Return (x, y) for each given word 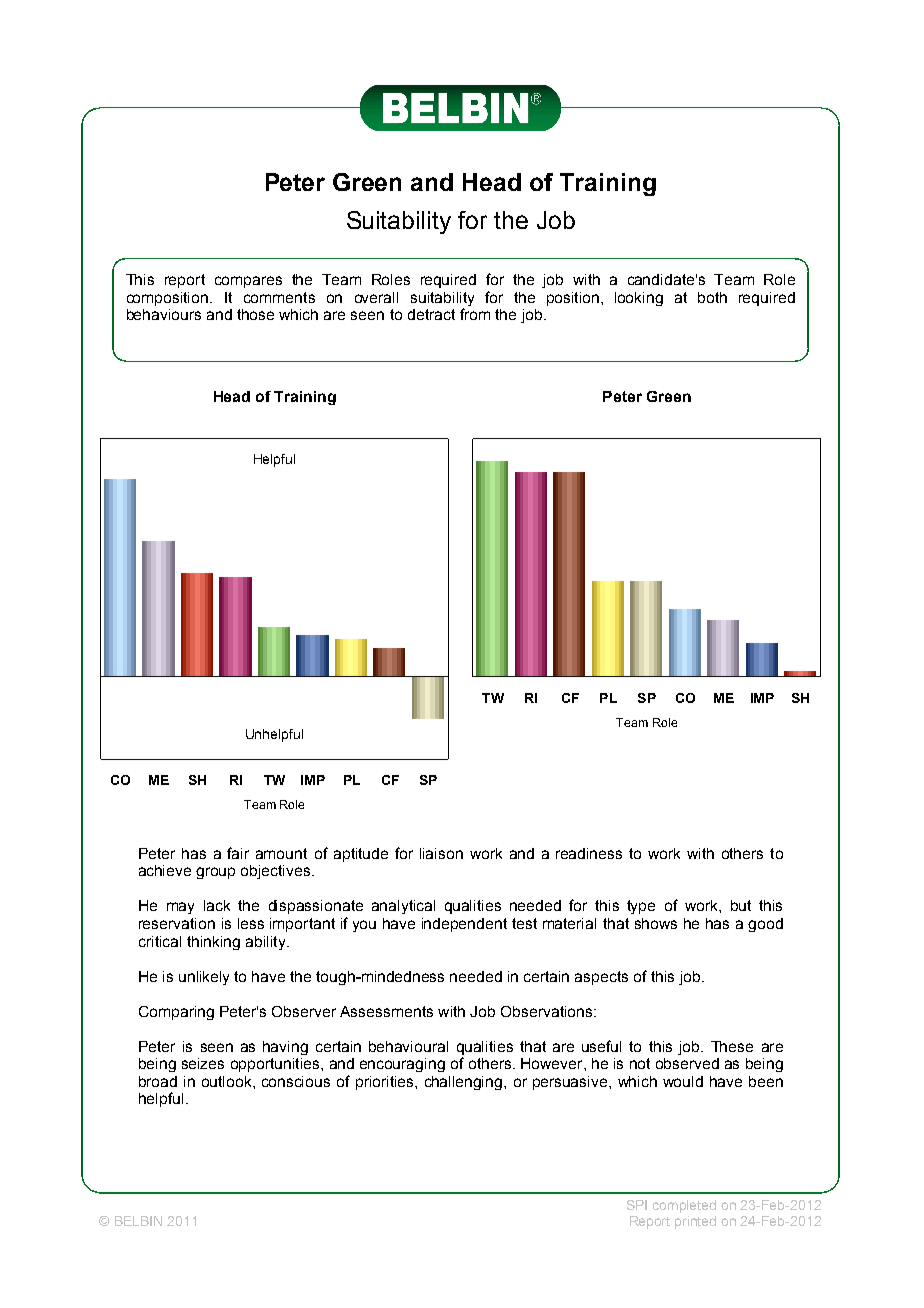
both (712, 297)
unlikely (204, 978)
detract (431, 314)
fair (238, 853)
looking (639, 299)
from (475, 314)
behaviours (164, 314)
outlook (228, 1081)
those (255, 314)
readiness (589, 853)
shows (656, 923)
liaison (441, 853)
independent (464, 925)
